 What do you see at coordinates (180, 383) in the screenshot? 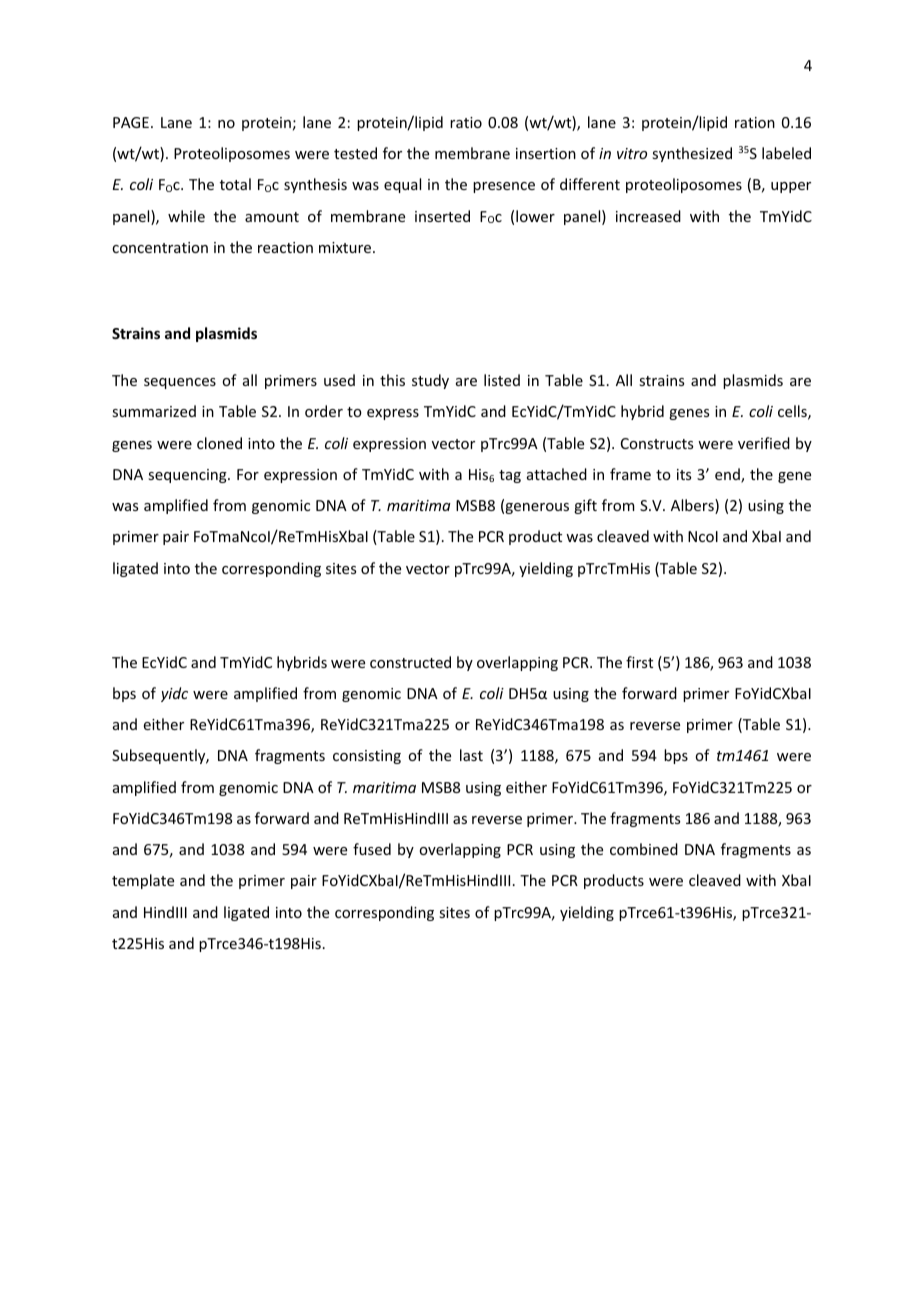
I see `sequences` at bounding box center [180, 383].
